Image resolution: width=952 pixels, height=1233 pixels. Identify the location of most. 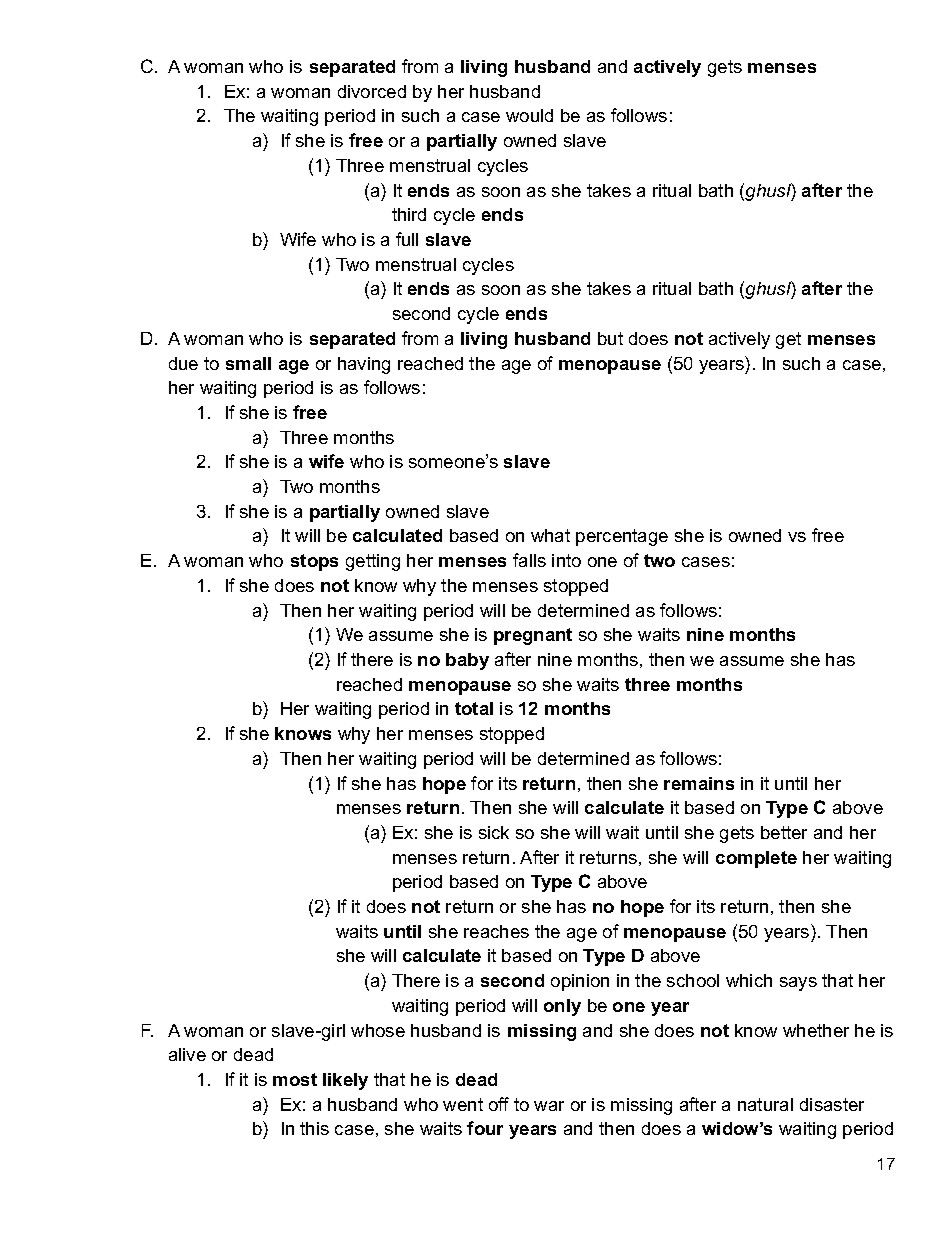
(295, 1079).
